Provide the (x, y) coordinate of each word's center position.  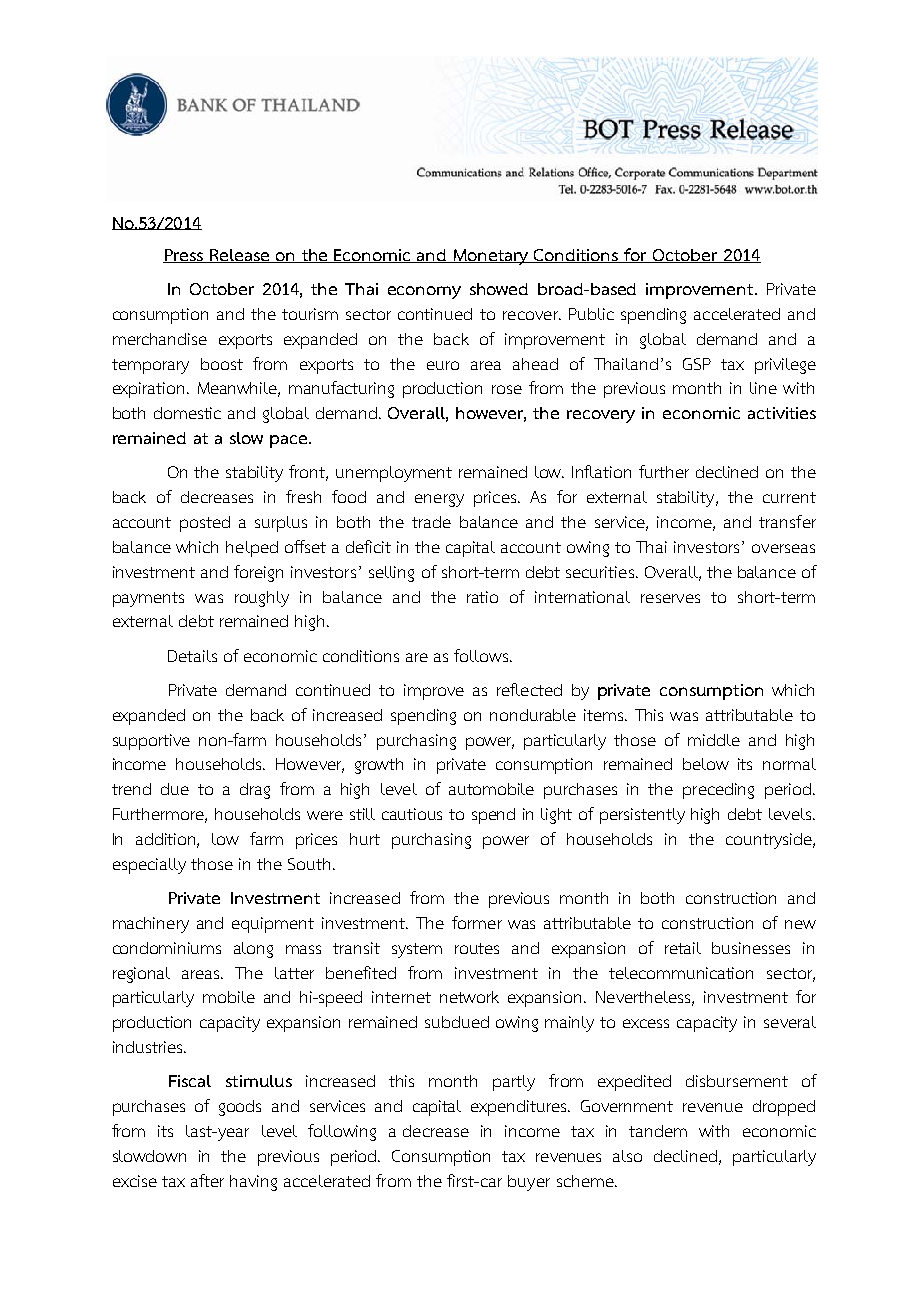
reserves (670, 598)
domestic (187, 413)
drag (255, 791)
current (789, 497)
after (207, 1180)
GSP (697, 364)
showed (499, 289)
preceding (718, 791)
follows (482, 655)
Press (184, 256)
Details (192, 656)
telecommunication (681, 973)
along (253, 950)
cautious (412, 814)
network (469, 997)
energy (439, 500)
